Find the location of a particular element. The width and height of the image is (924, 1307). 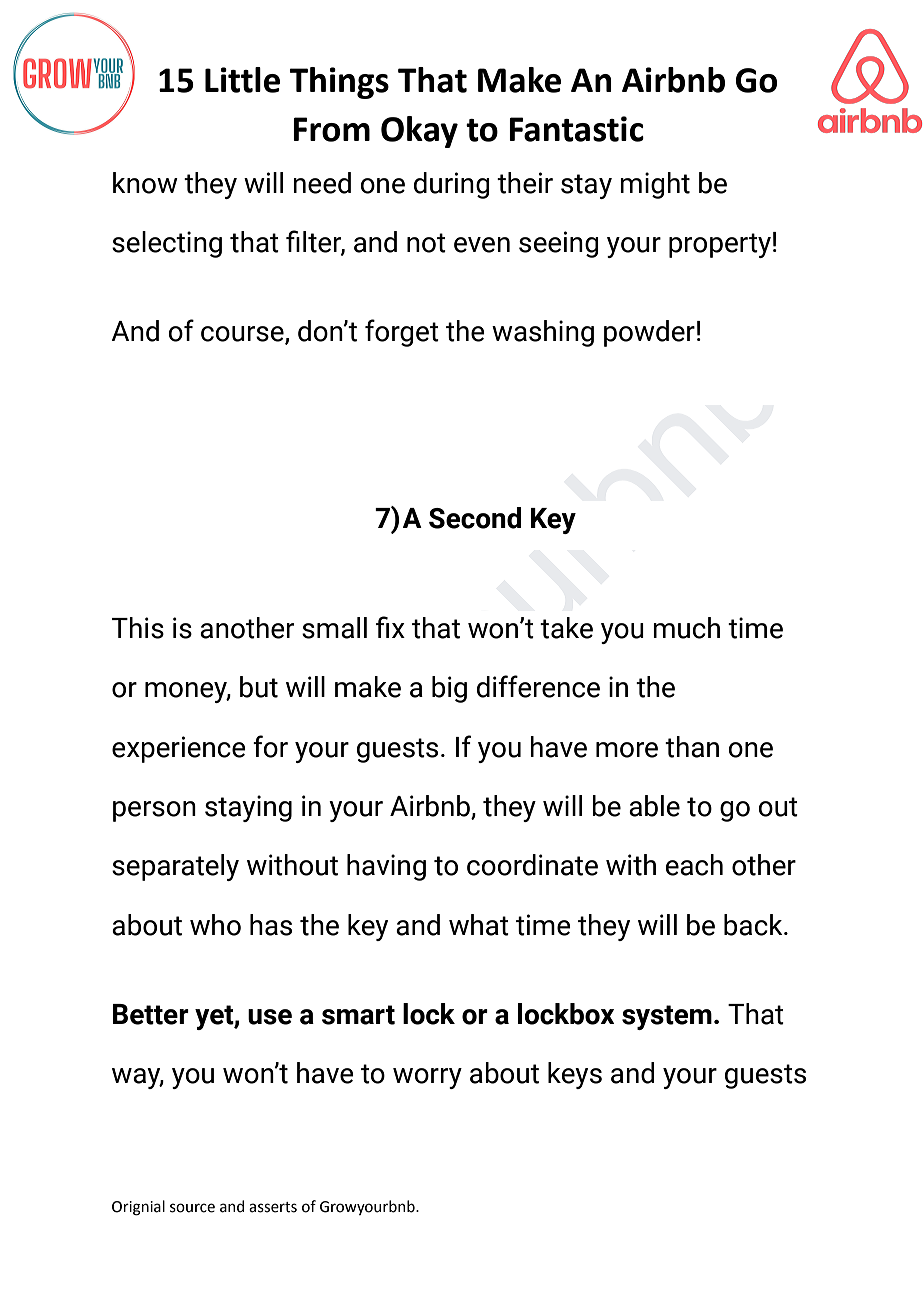

who is located at coordinates (215, 925).
